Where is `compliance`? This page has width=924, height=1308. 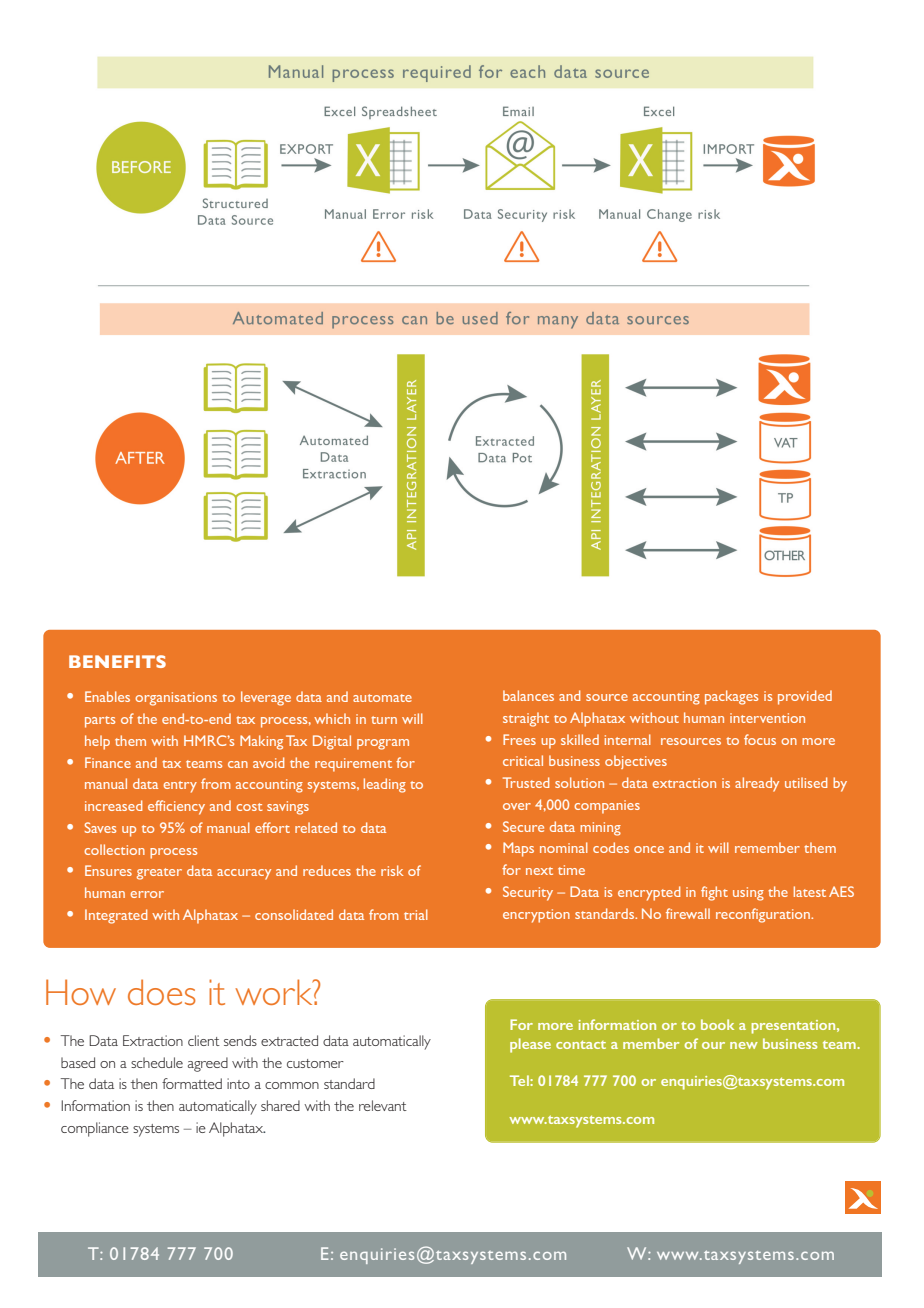 compliance is located at coordinates (95, 1129).
